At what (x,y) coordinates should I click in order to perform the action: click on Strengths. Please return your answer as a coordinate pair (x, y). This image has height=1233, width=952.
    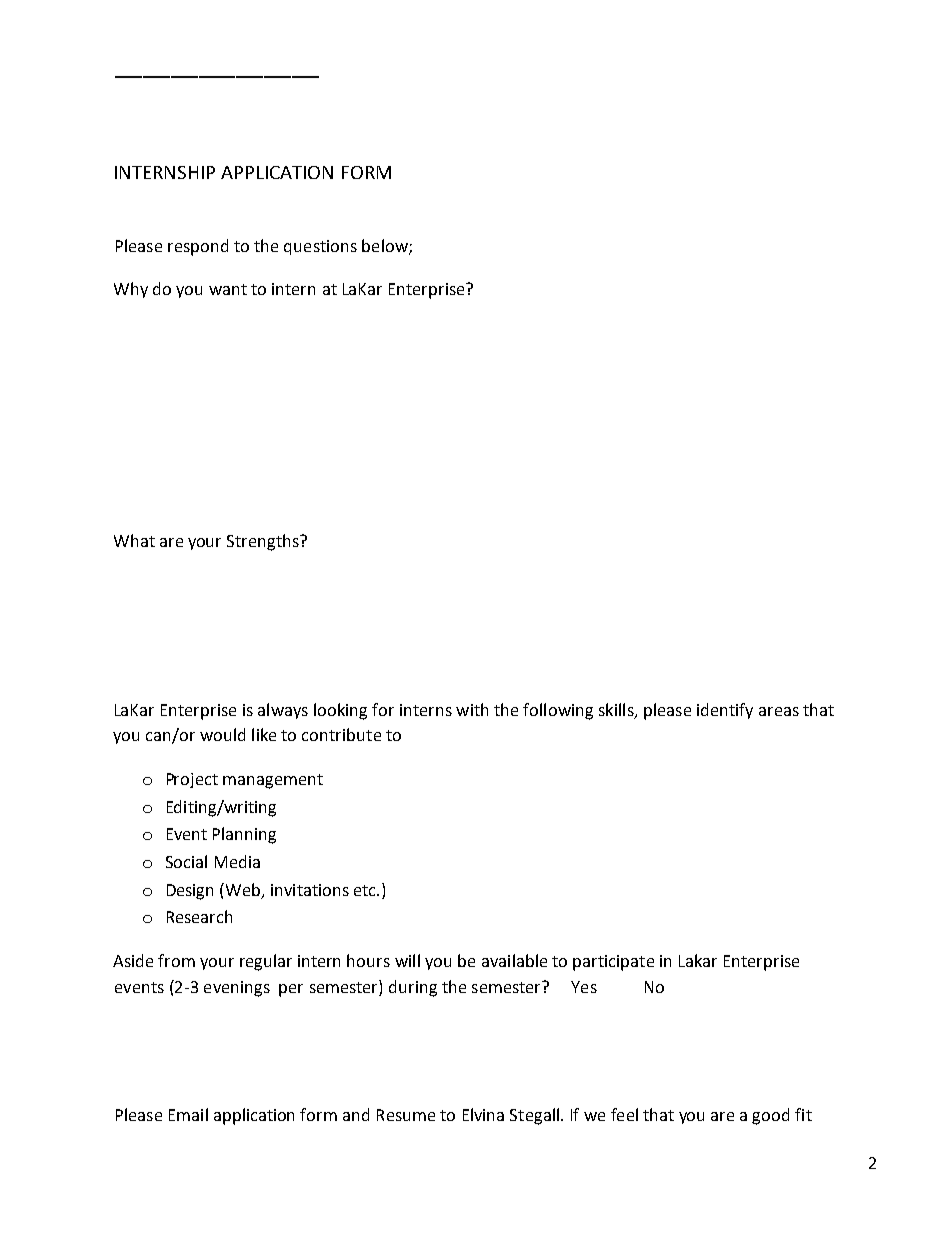
    Looking at the image, I should click on (264, 542).
